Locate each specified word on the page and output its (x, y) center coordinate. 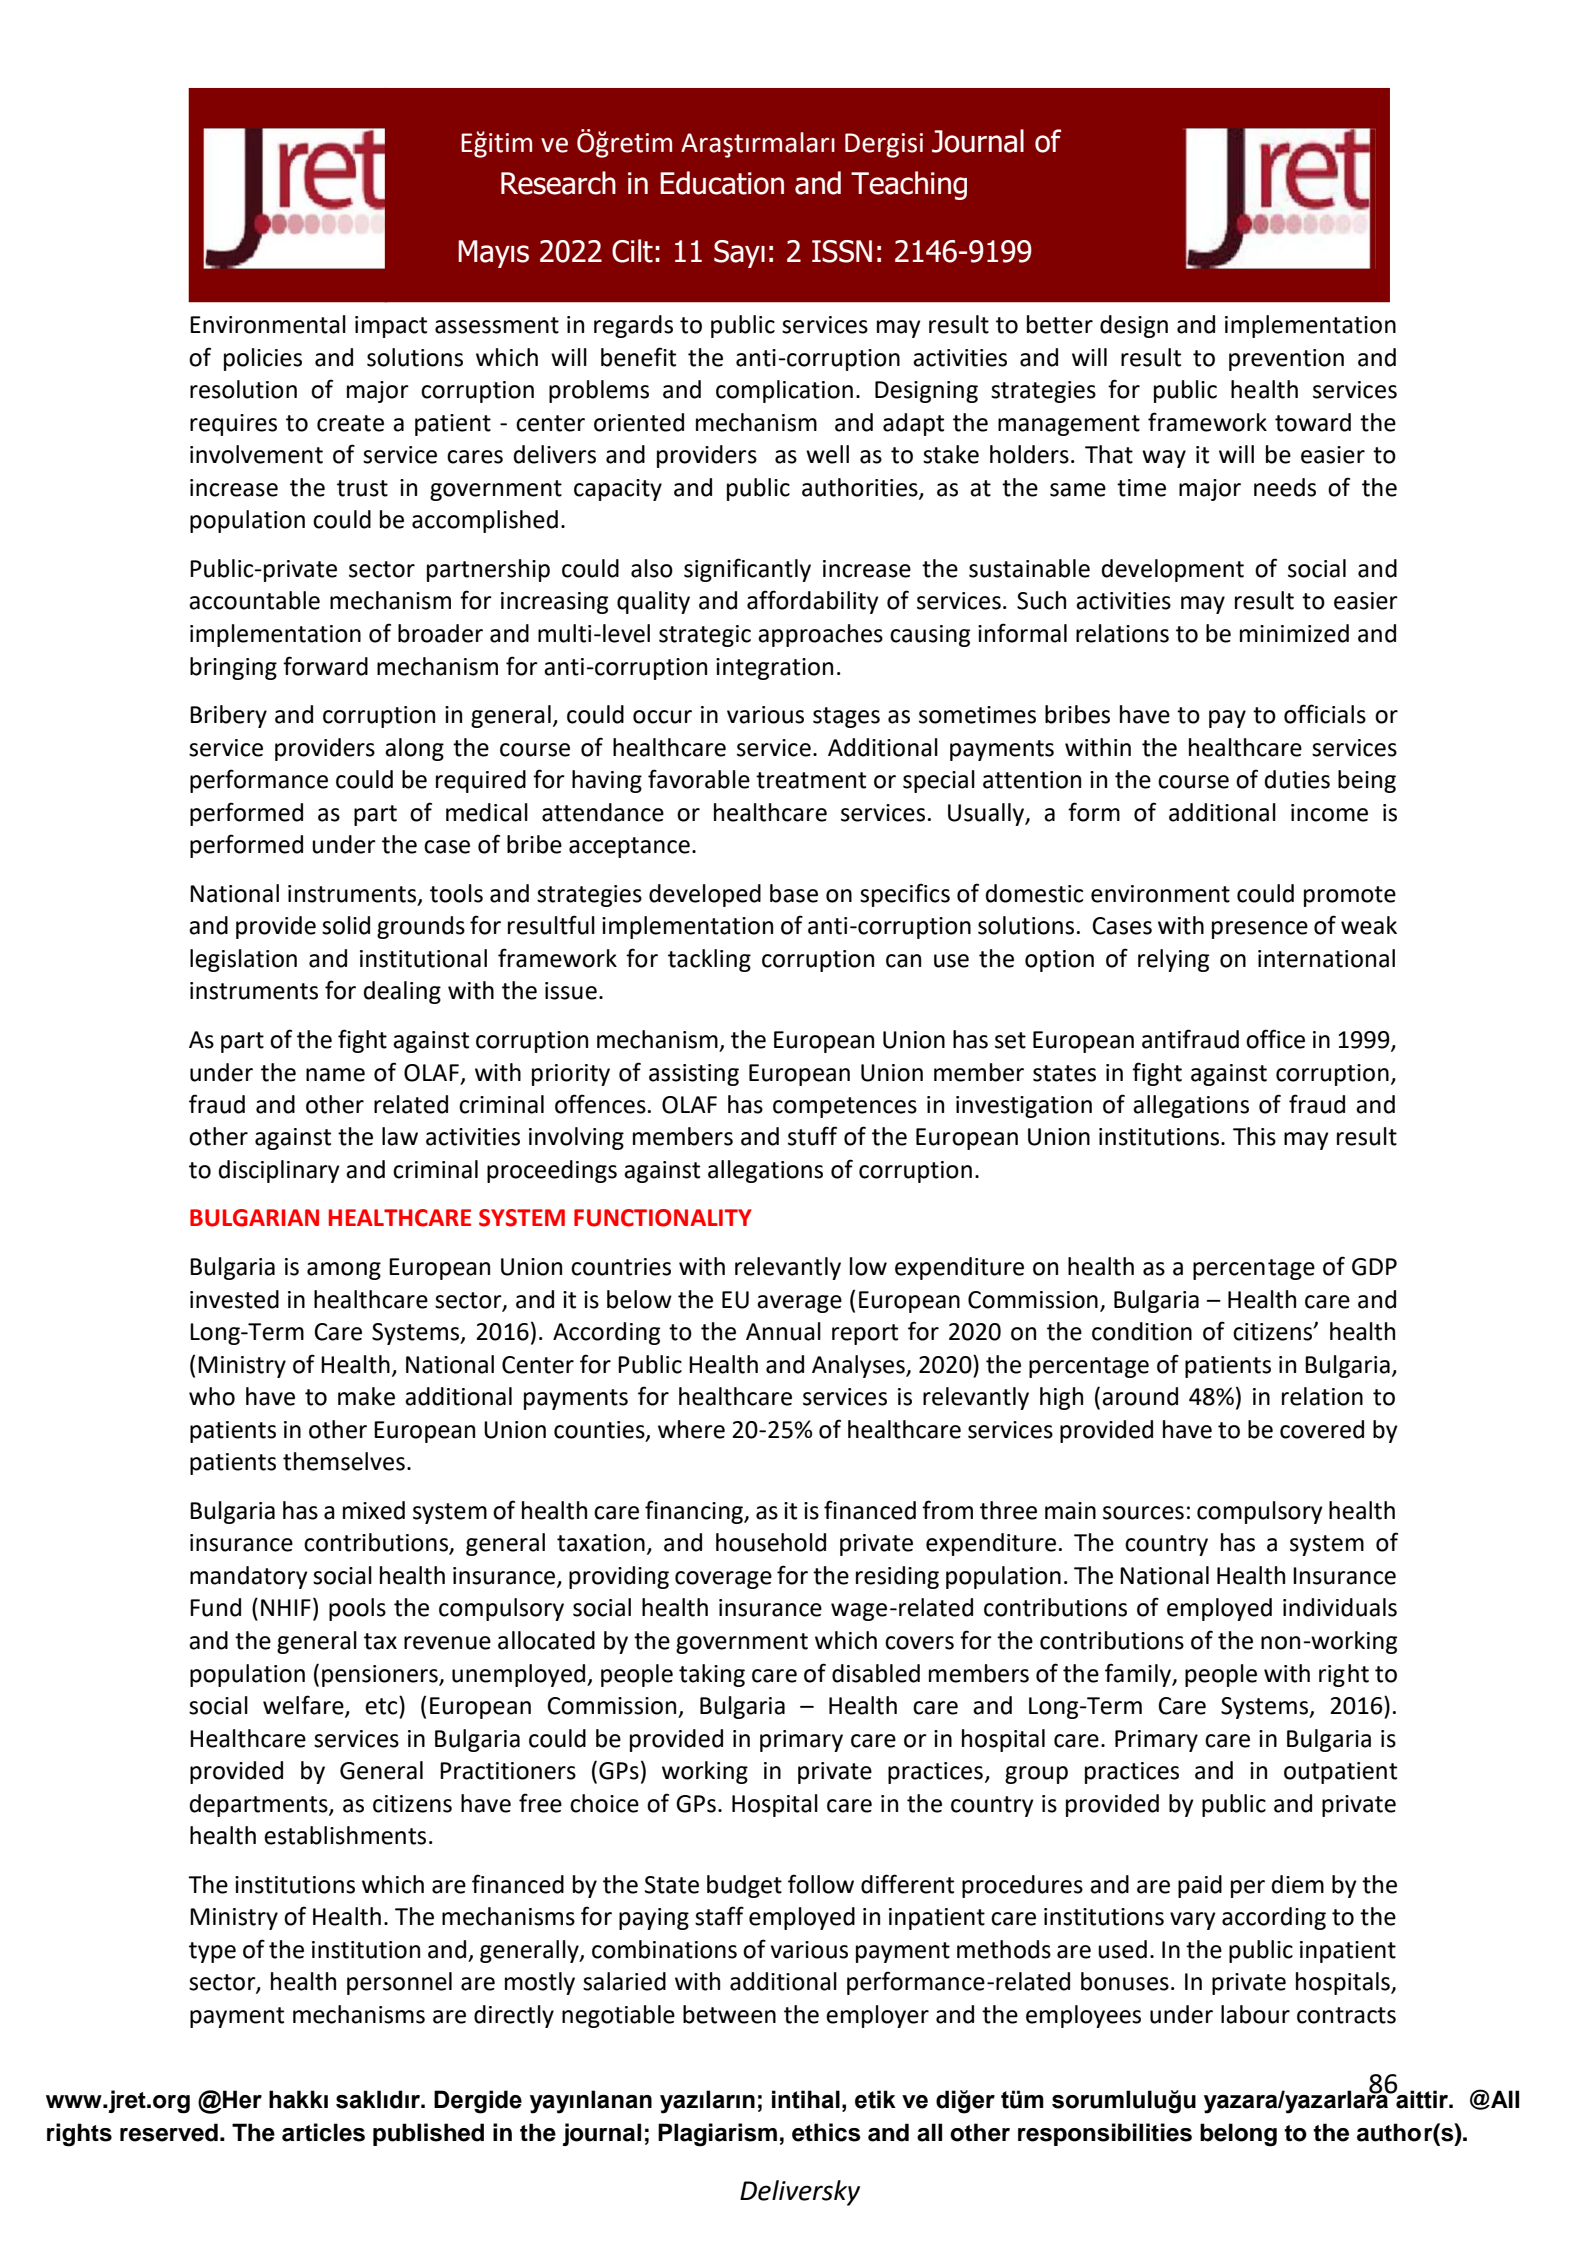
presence (1260, 930)
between (729, 2014)
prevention (1286, 360)
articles (323, 2132)
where (691, 1429)
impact (391, 327)
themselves (344, 1461)
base (794, 893)
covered (1322, 1429)
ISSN (842, 251)
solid (346, 925)
